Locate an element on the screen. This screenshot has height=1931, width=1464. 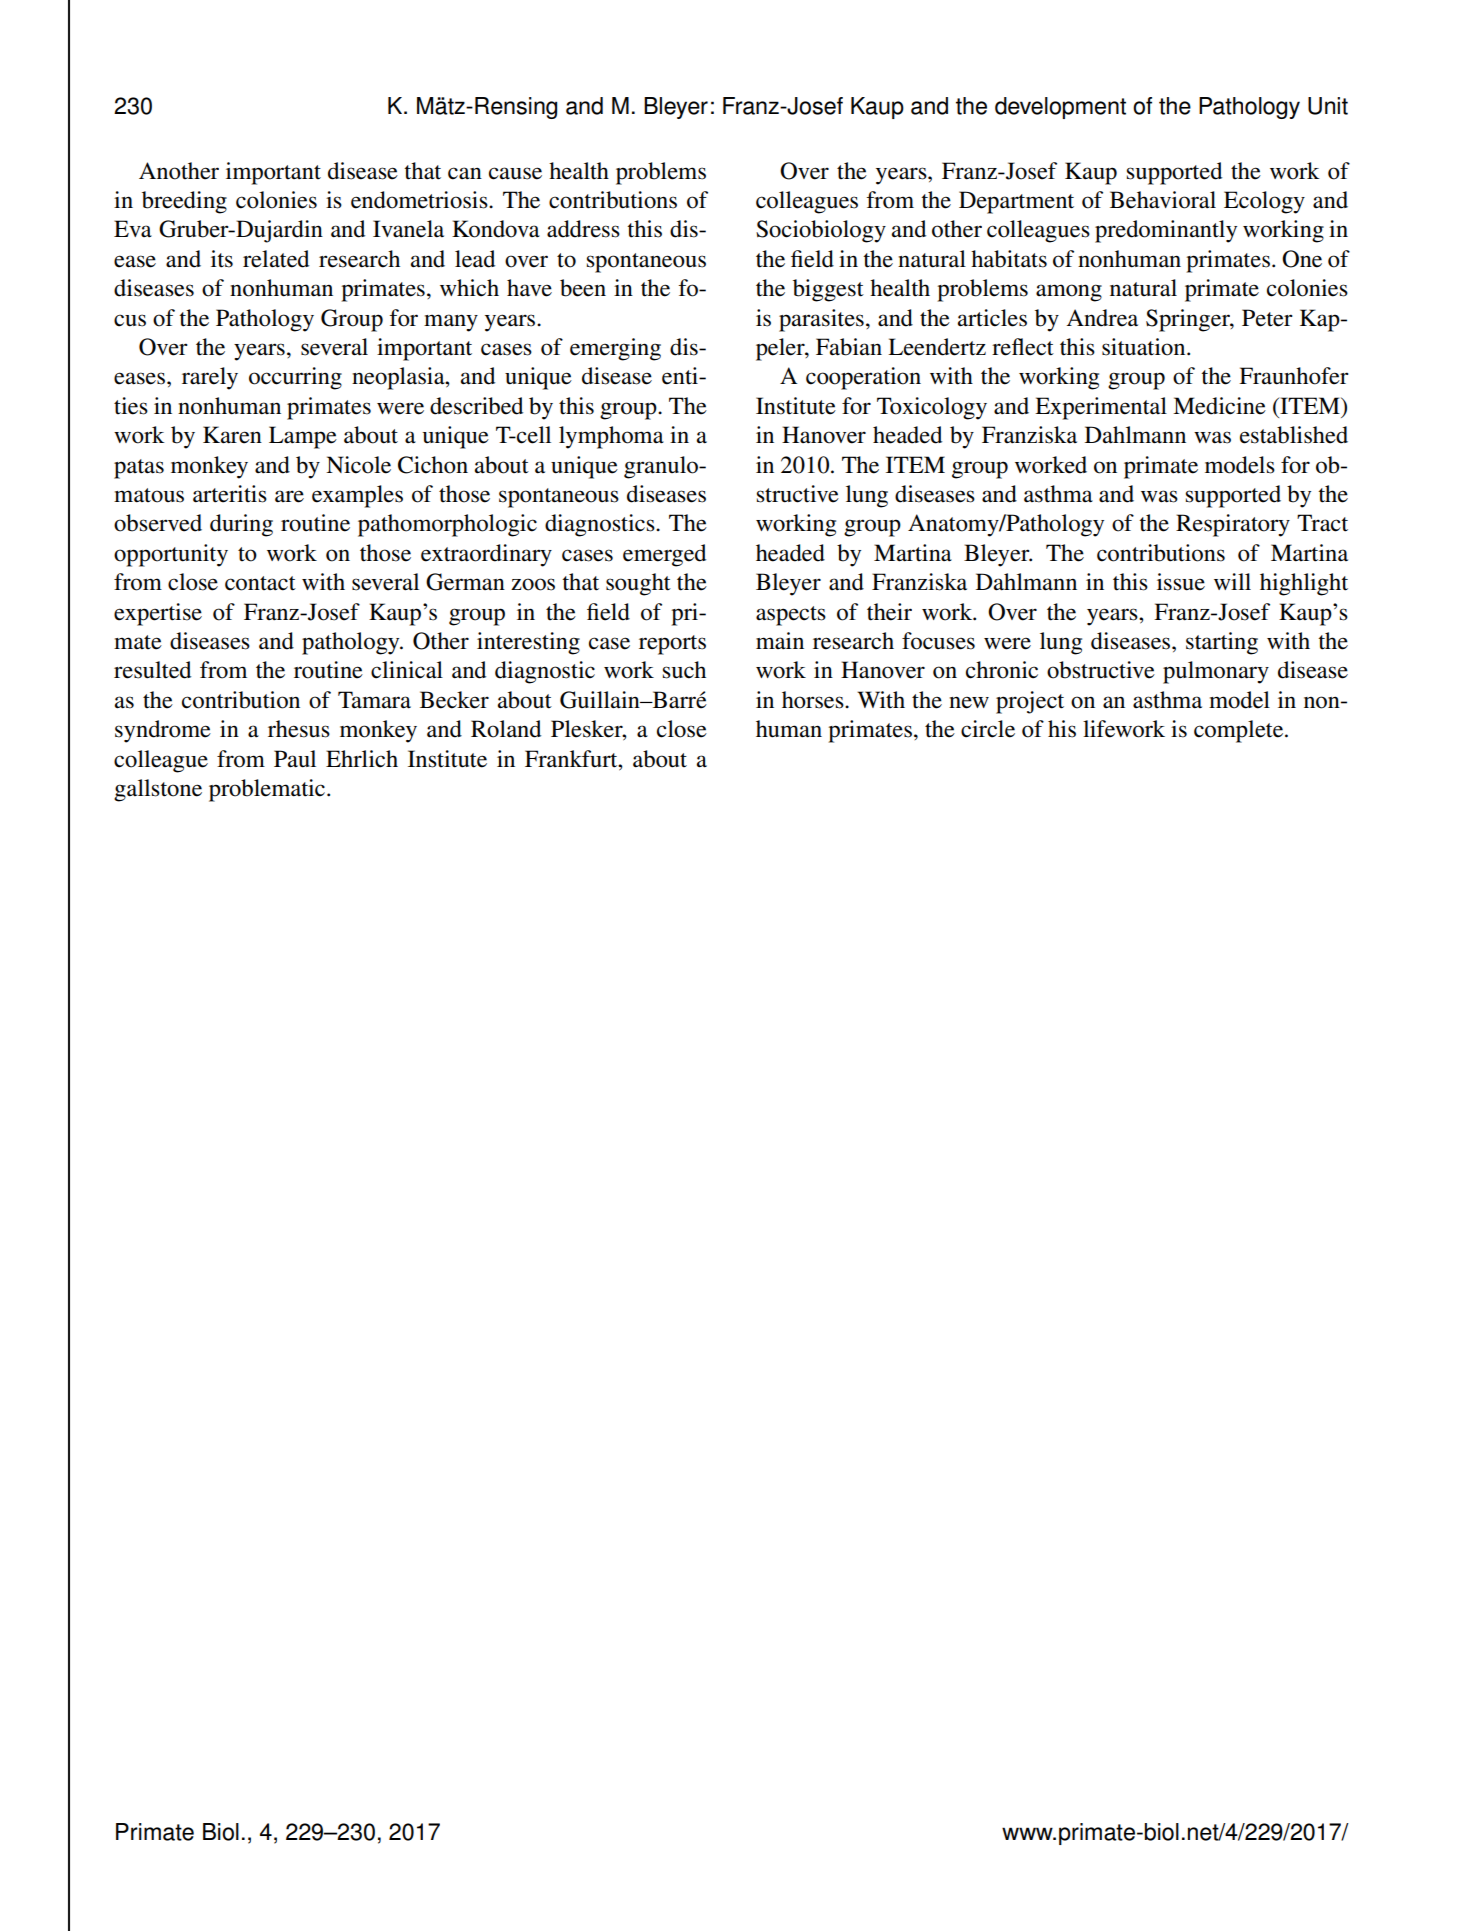
development is located at coordinates (1060, 108).
